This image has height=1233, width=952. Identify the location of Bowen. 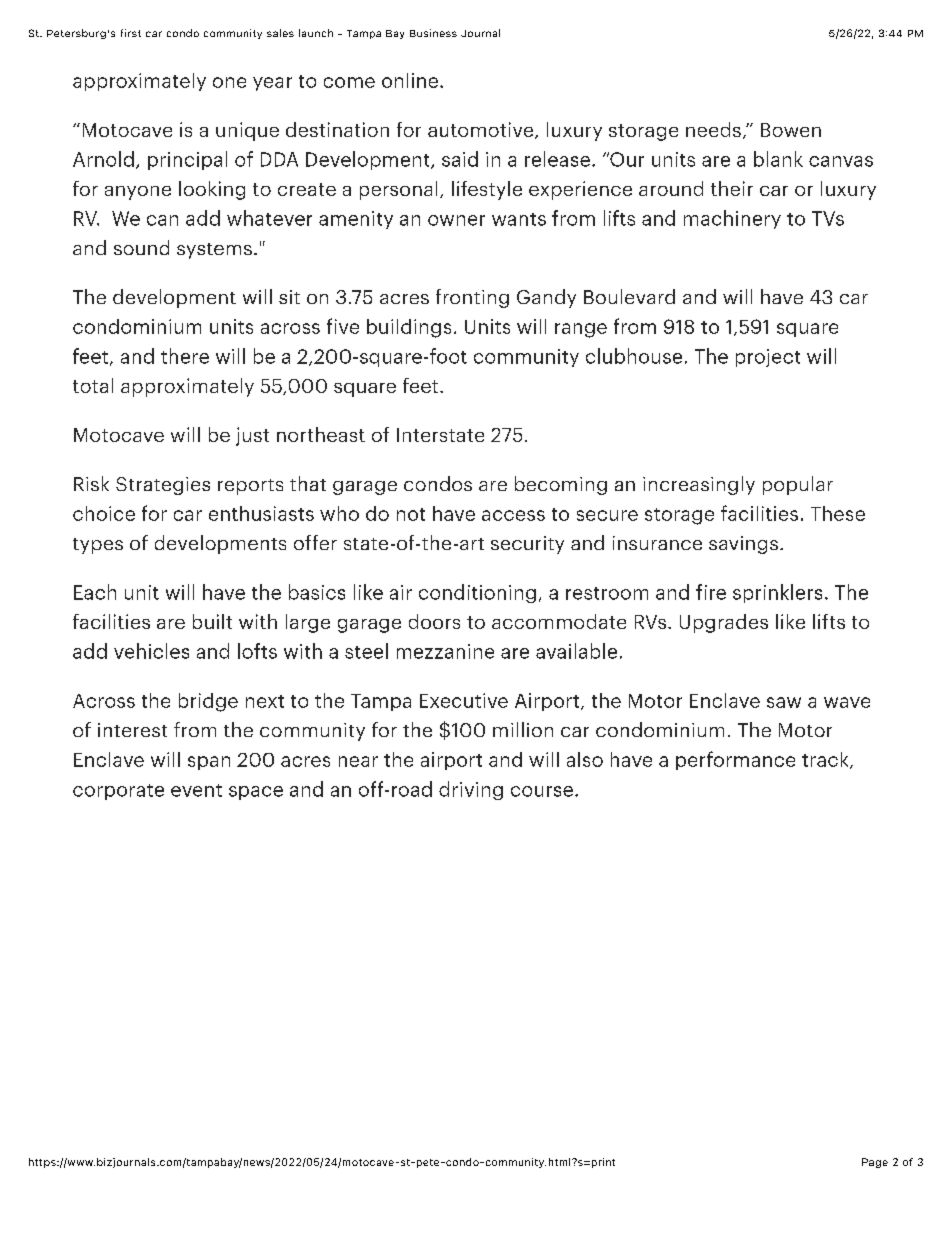
(791, 130).
